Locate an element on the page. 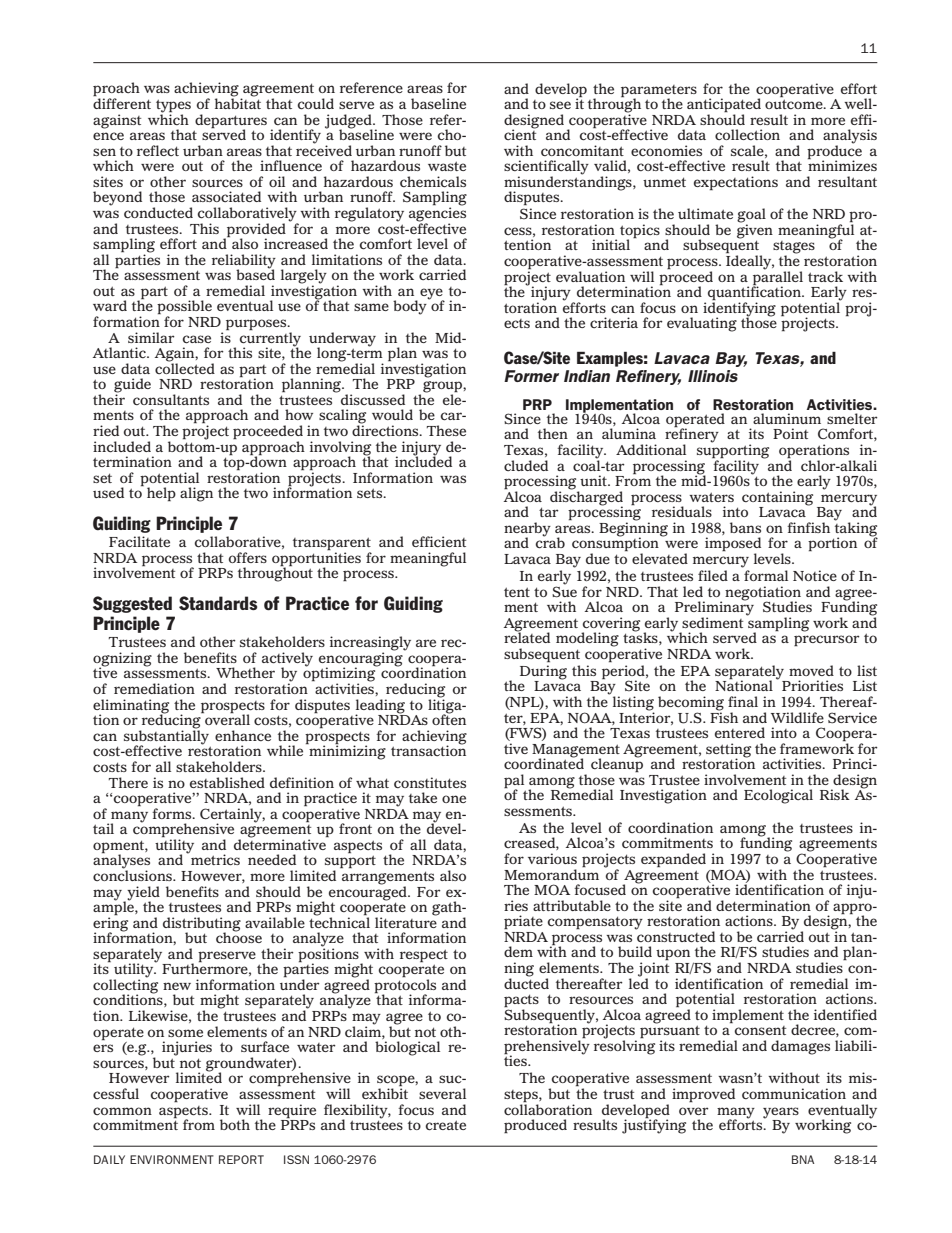  expanded is located at coordinates (673, 860).
